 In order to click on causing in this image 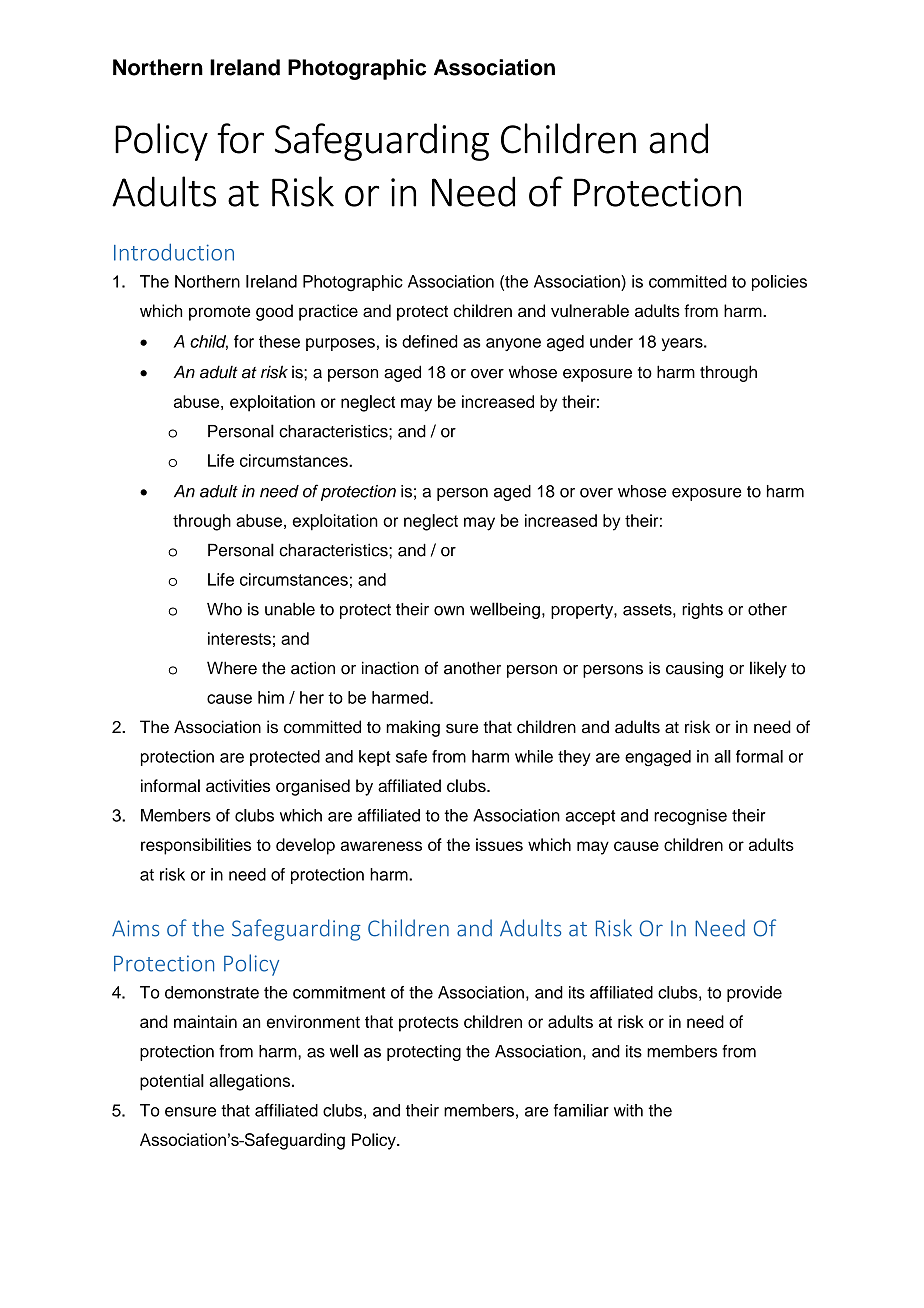, I will do `click(694, 669)`.
